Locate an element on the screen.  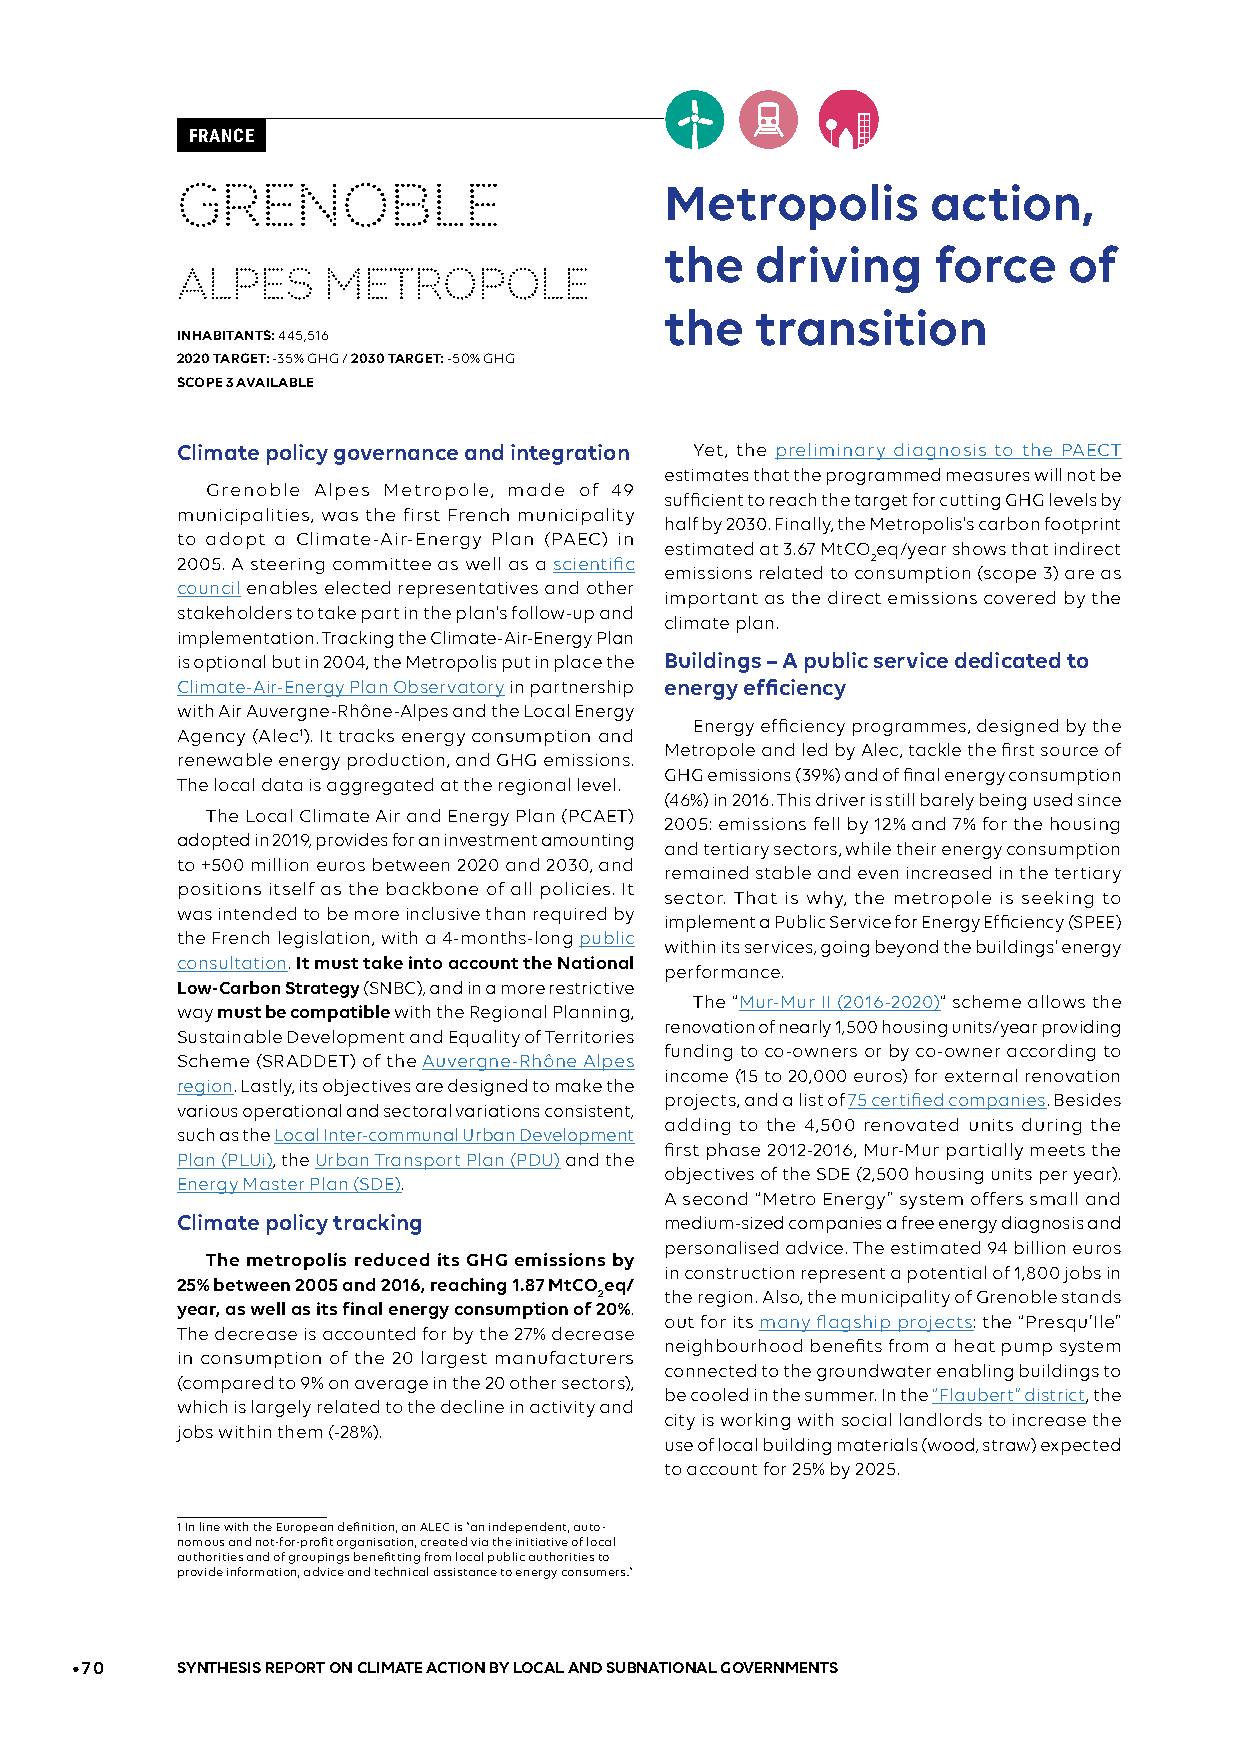
remained is located at coordinates (707, 872).
